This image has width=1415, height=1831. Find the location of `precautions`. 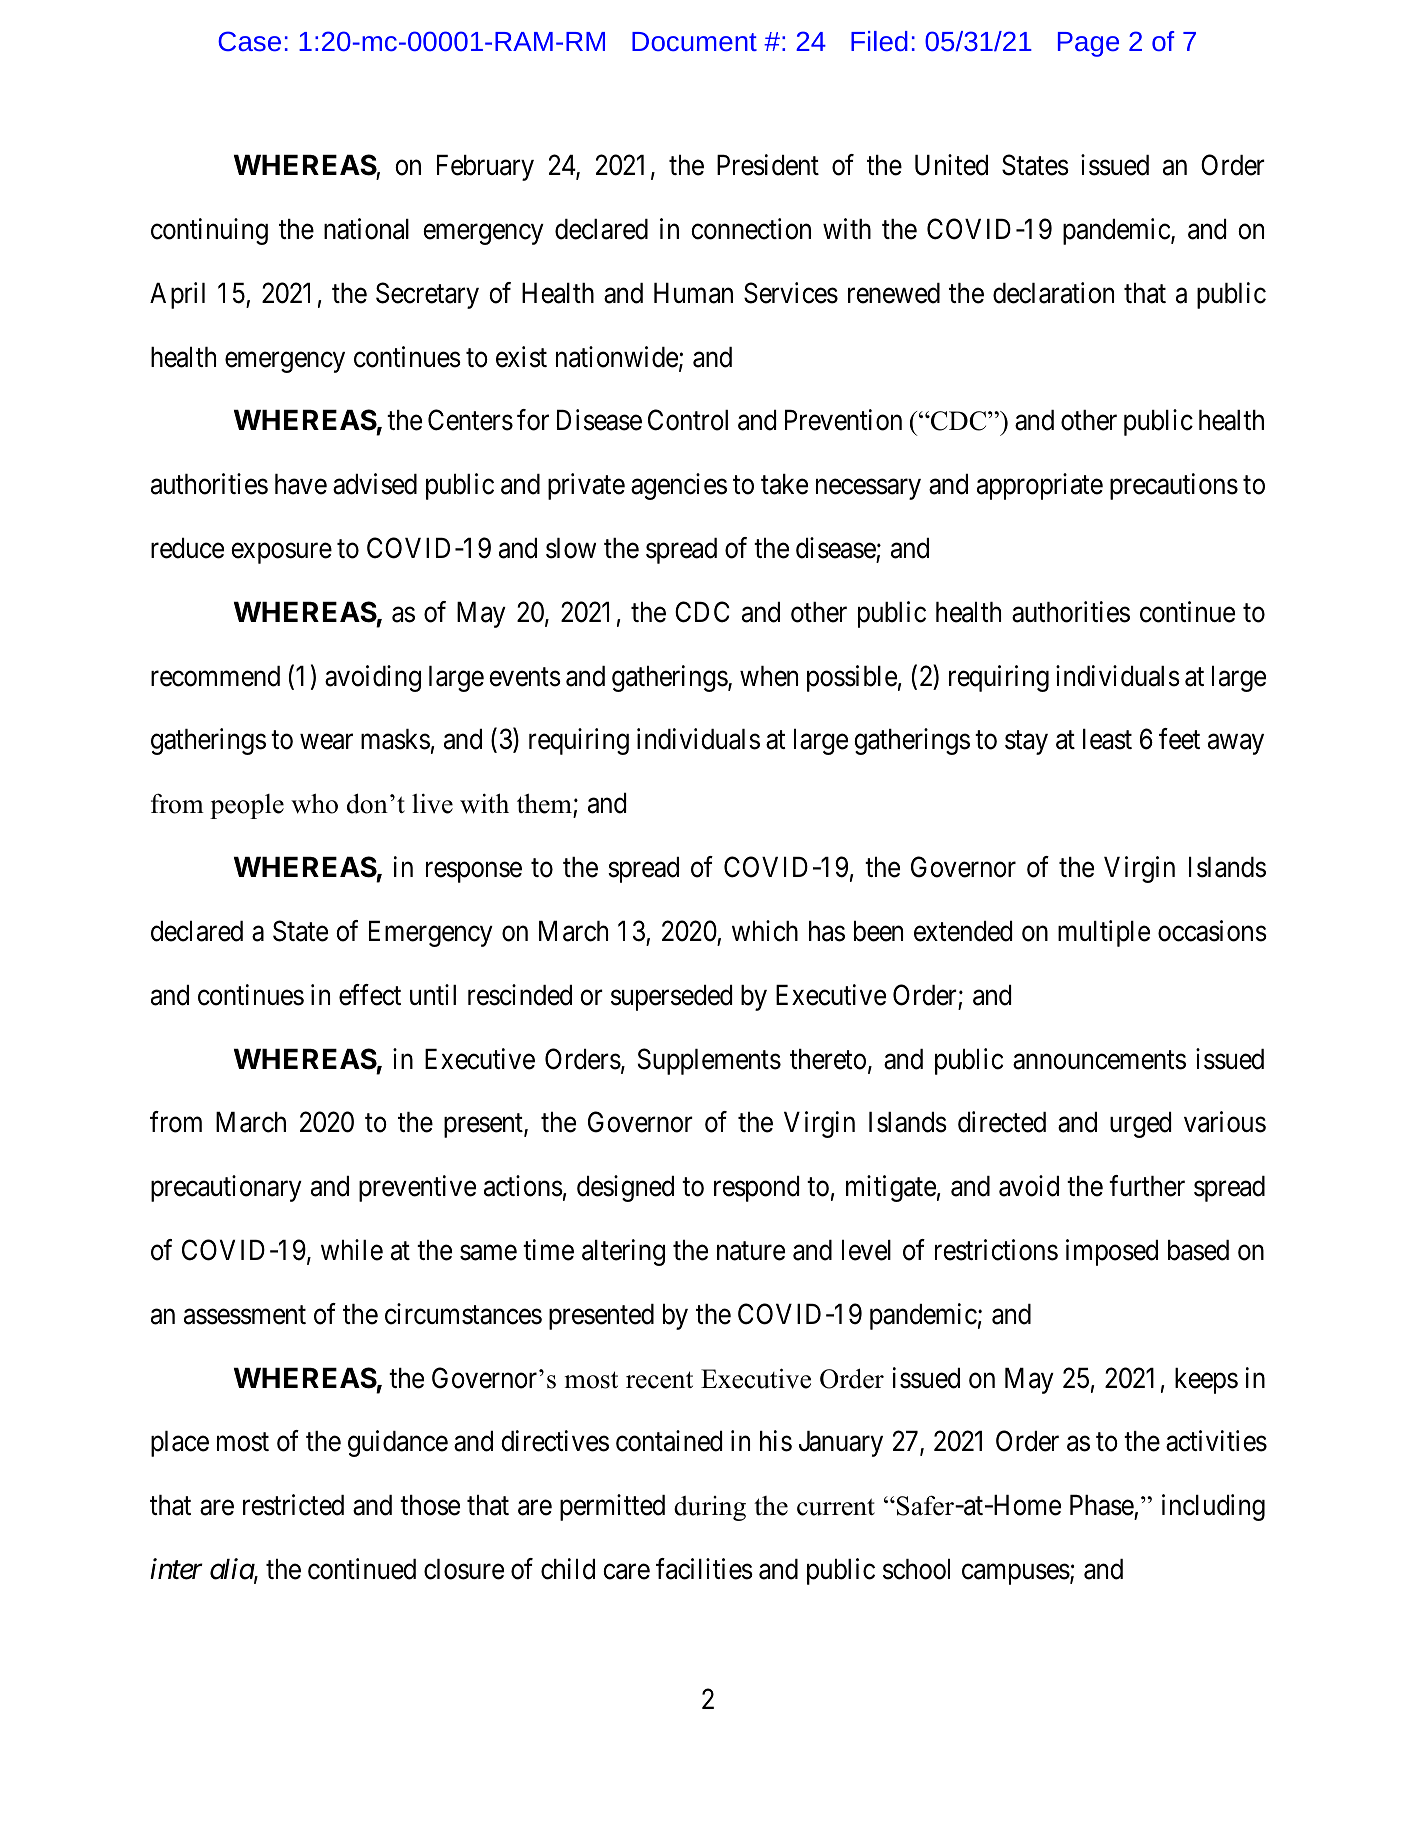

precautions is located at coordinates (1174, 486).
